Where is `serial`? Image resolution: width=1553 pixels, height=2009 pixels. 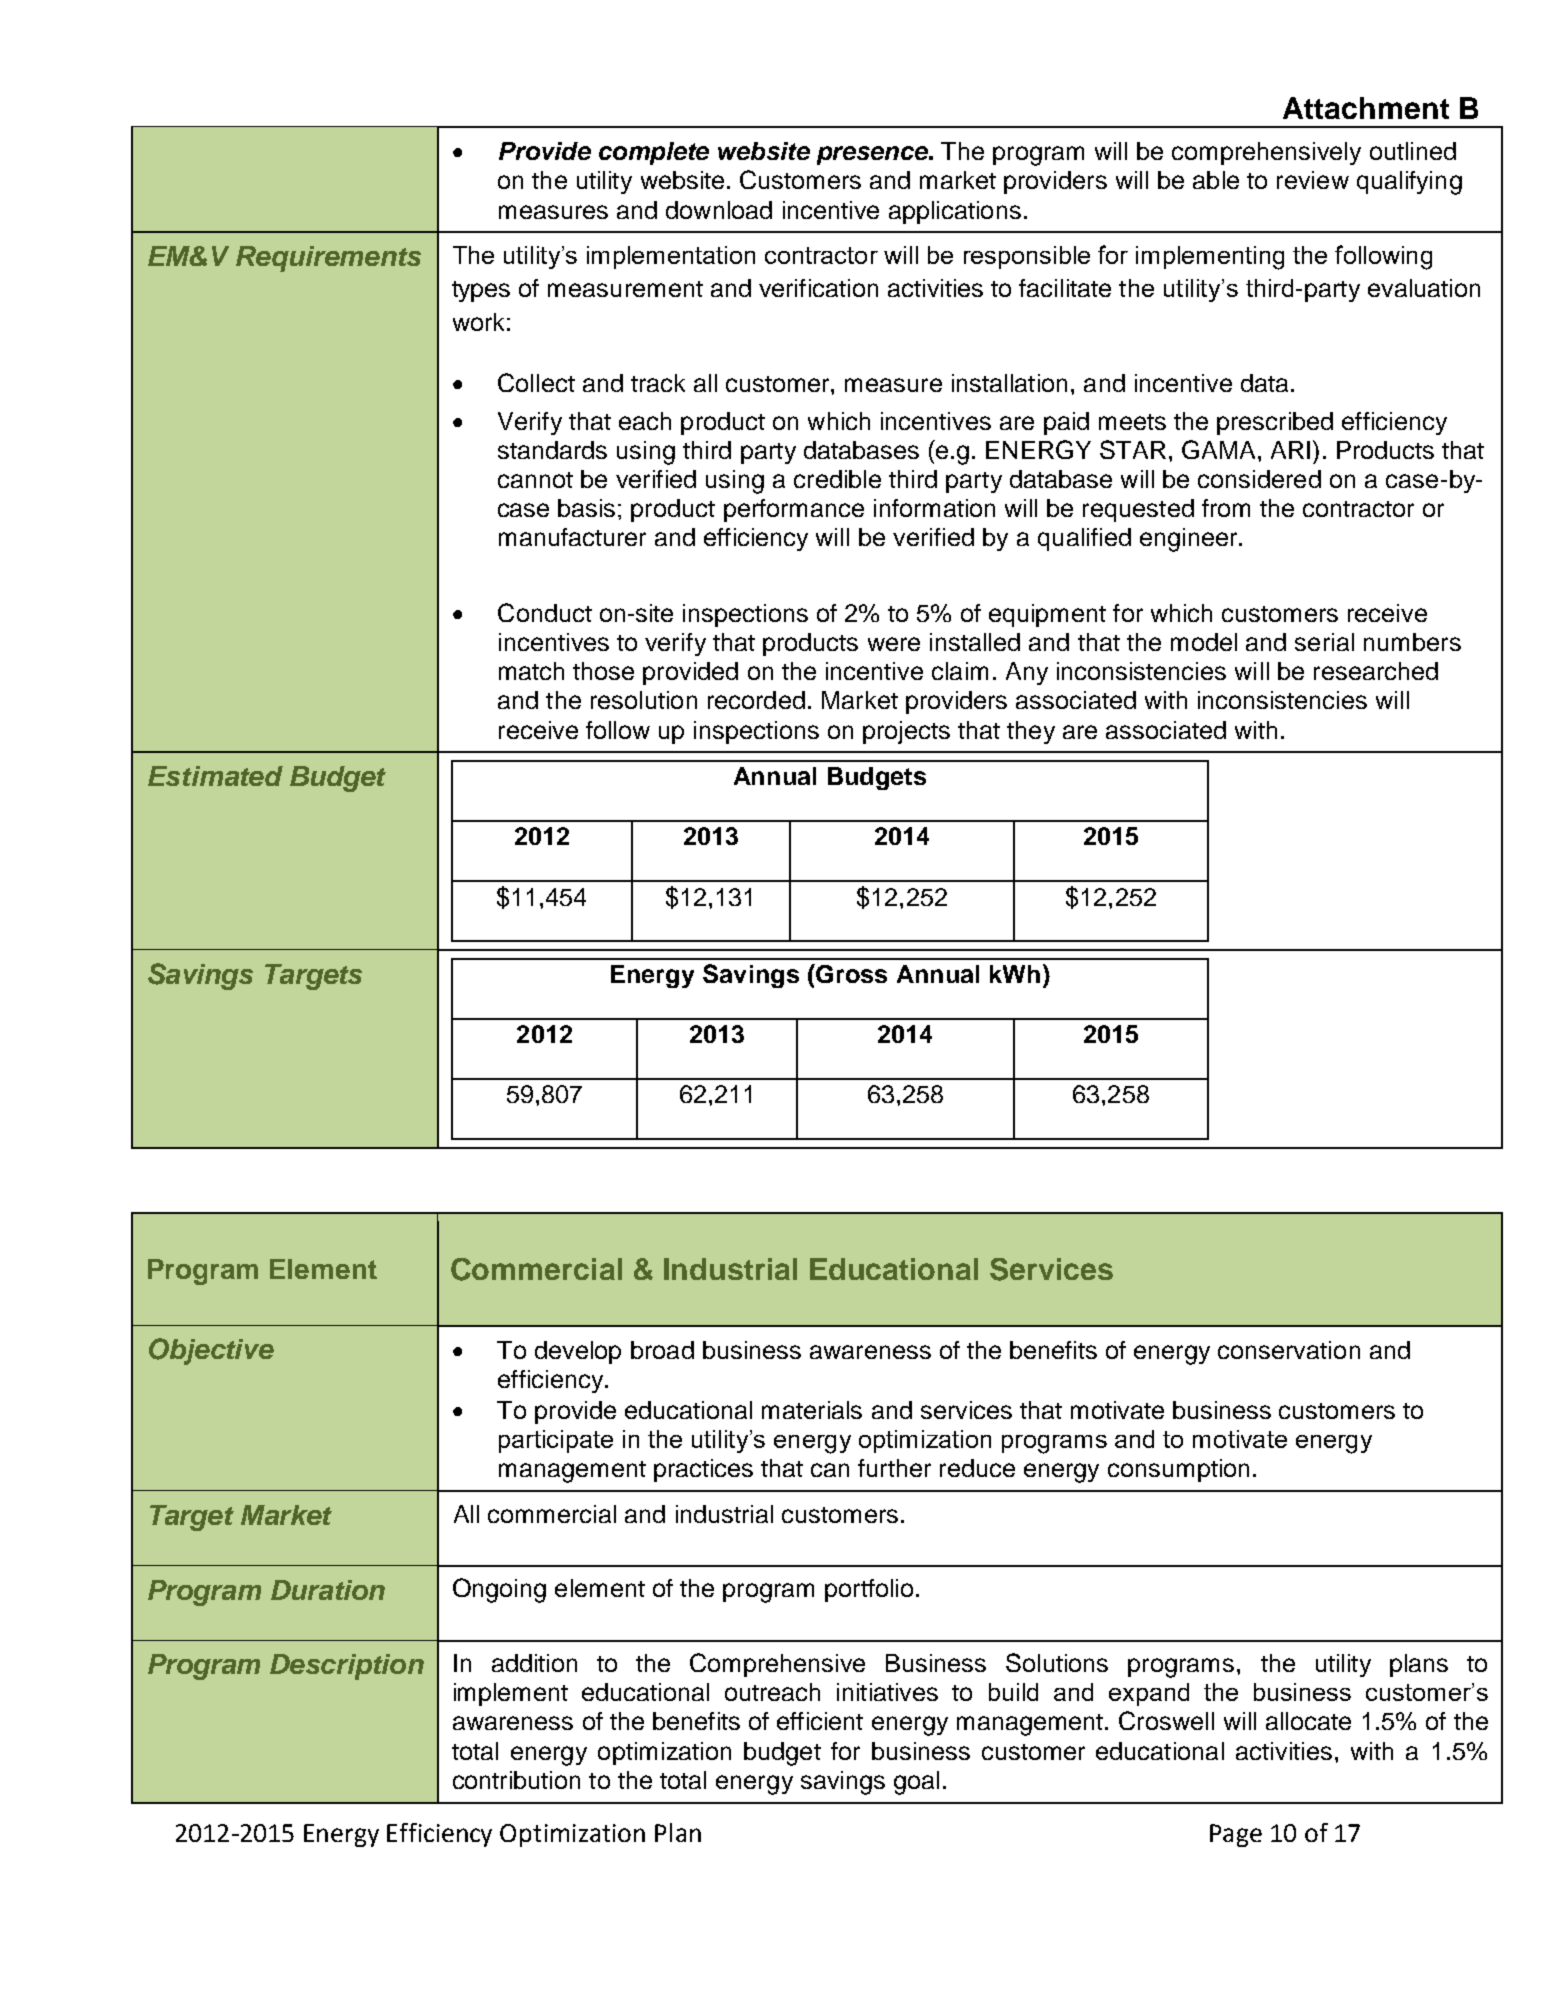 serial is located at coordinates (1324, 642).
